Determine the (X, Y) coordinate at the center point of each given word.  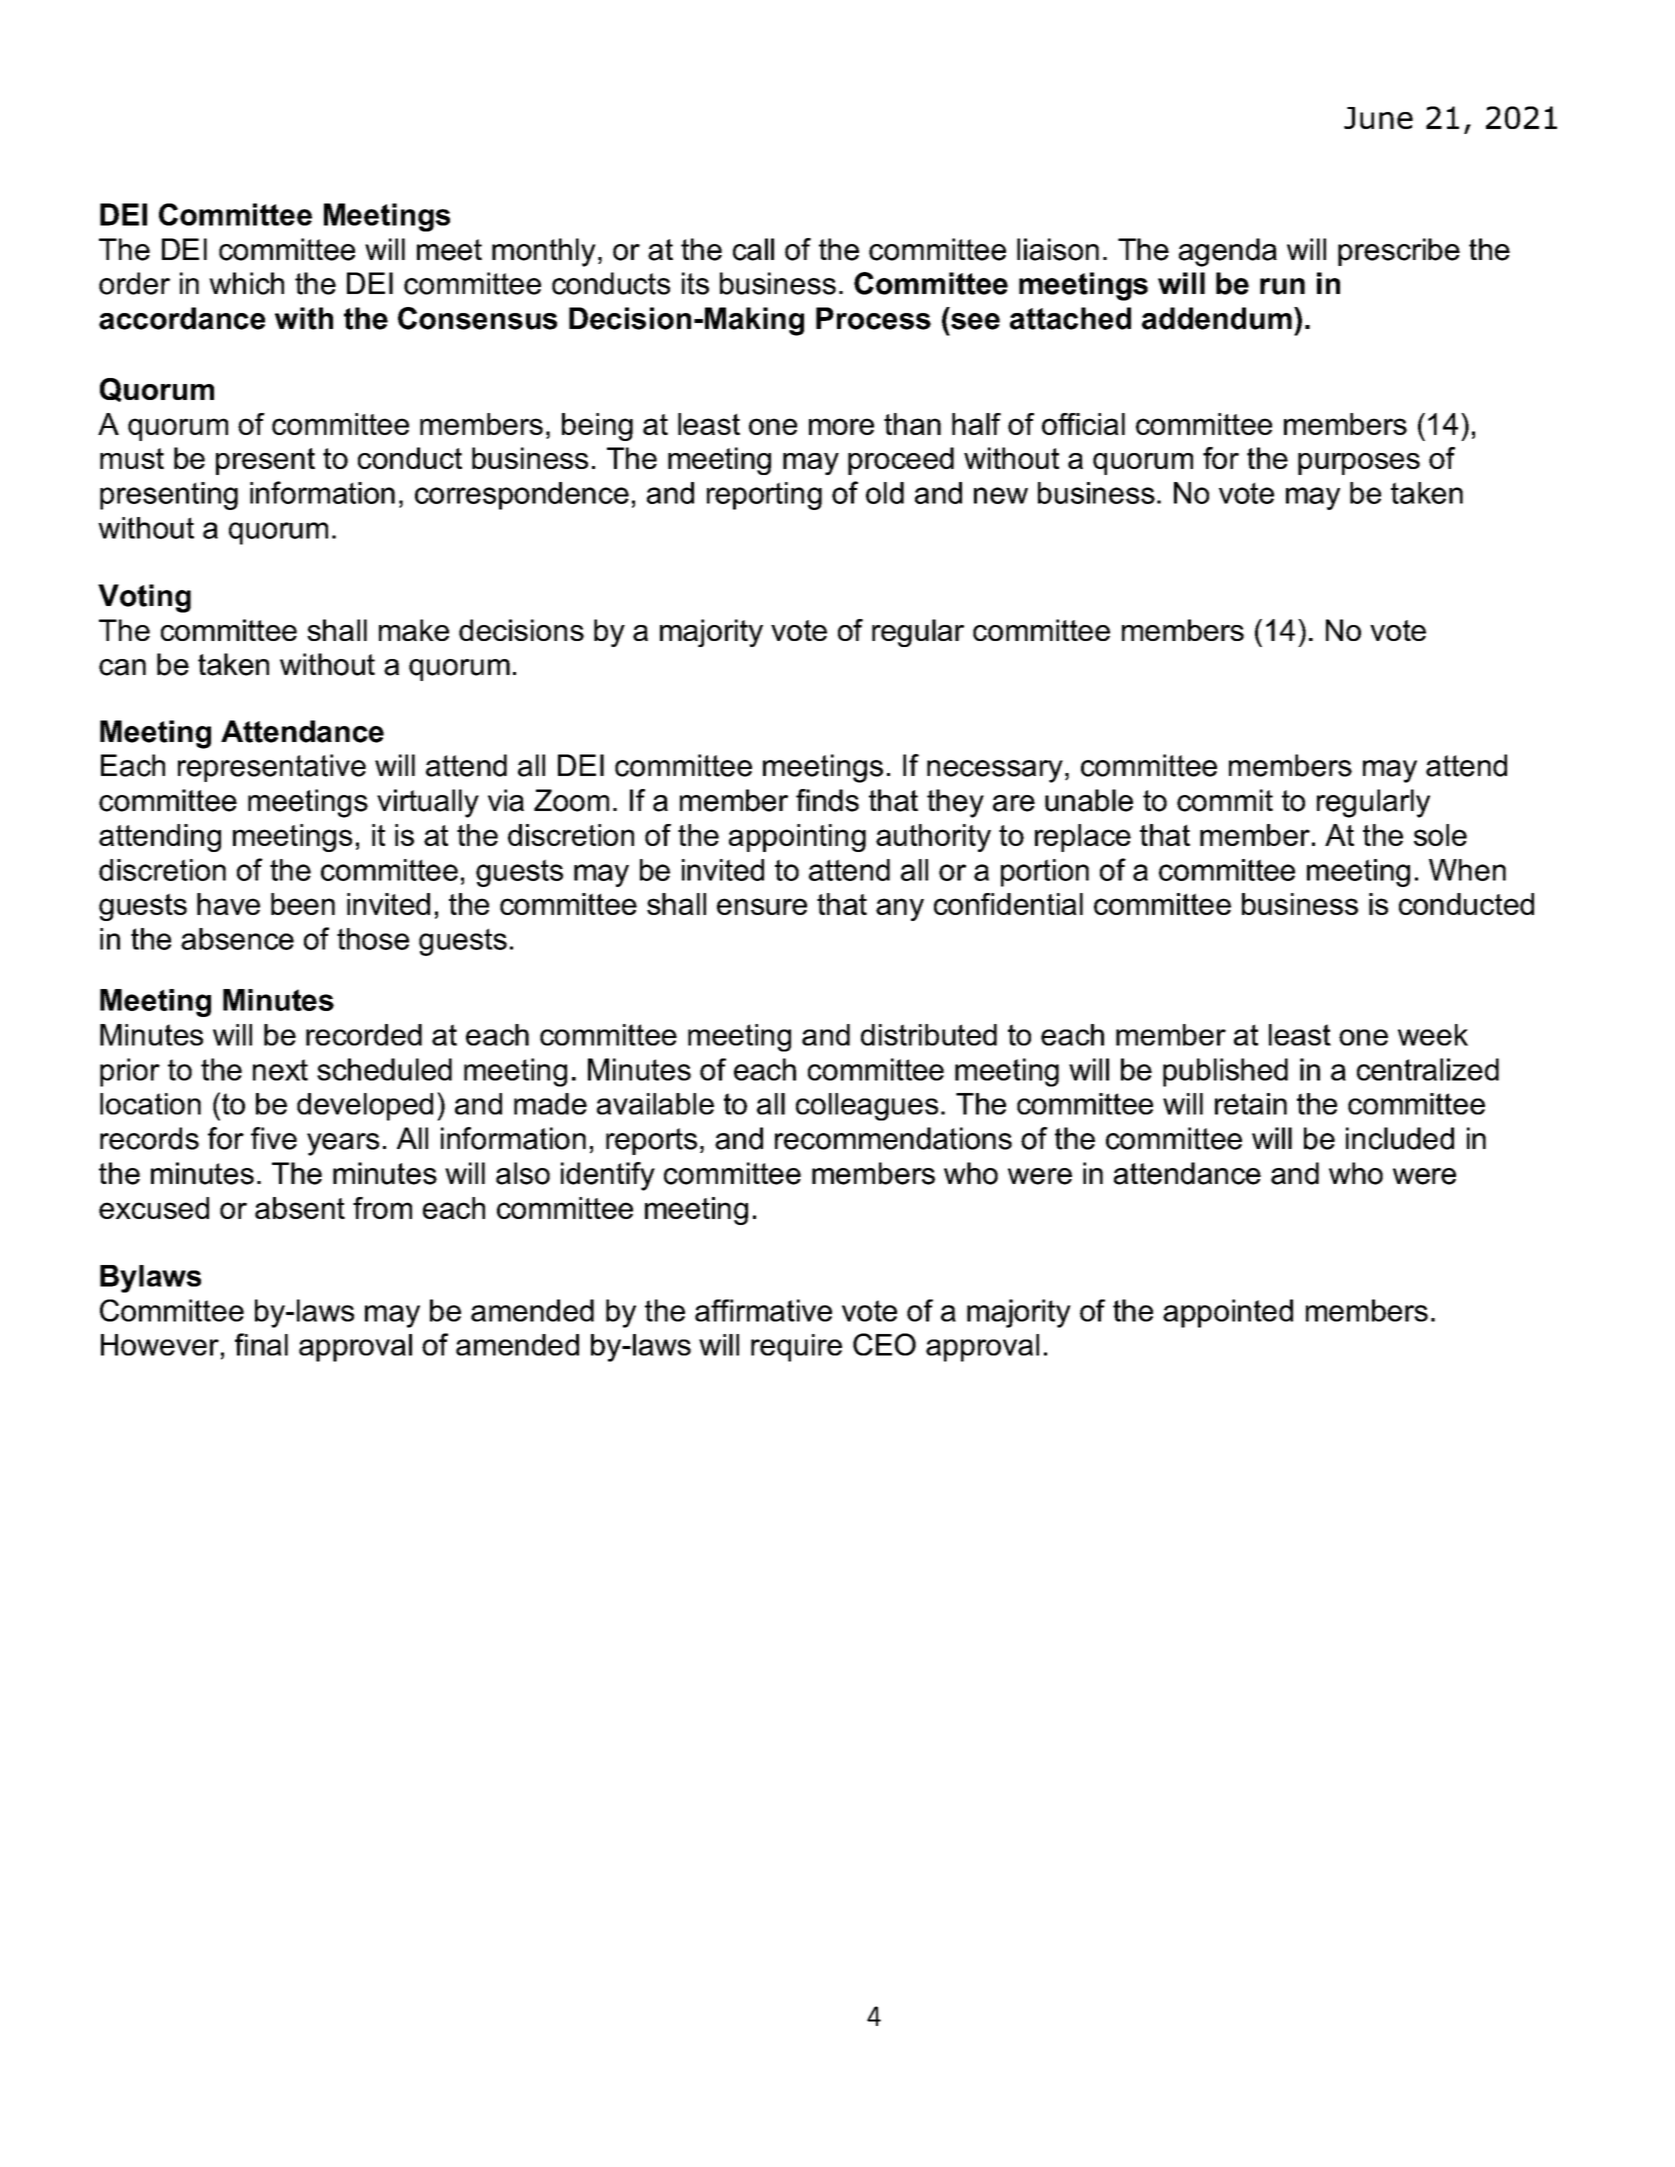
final (261, 1344)
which (246, 283)
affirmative (763, 1310)
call (753, 249)
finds (827, 800)
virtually (428, 803)
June (1378, 118)
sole (1440, 835)
